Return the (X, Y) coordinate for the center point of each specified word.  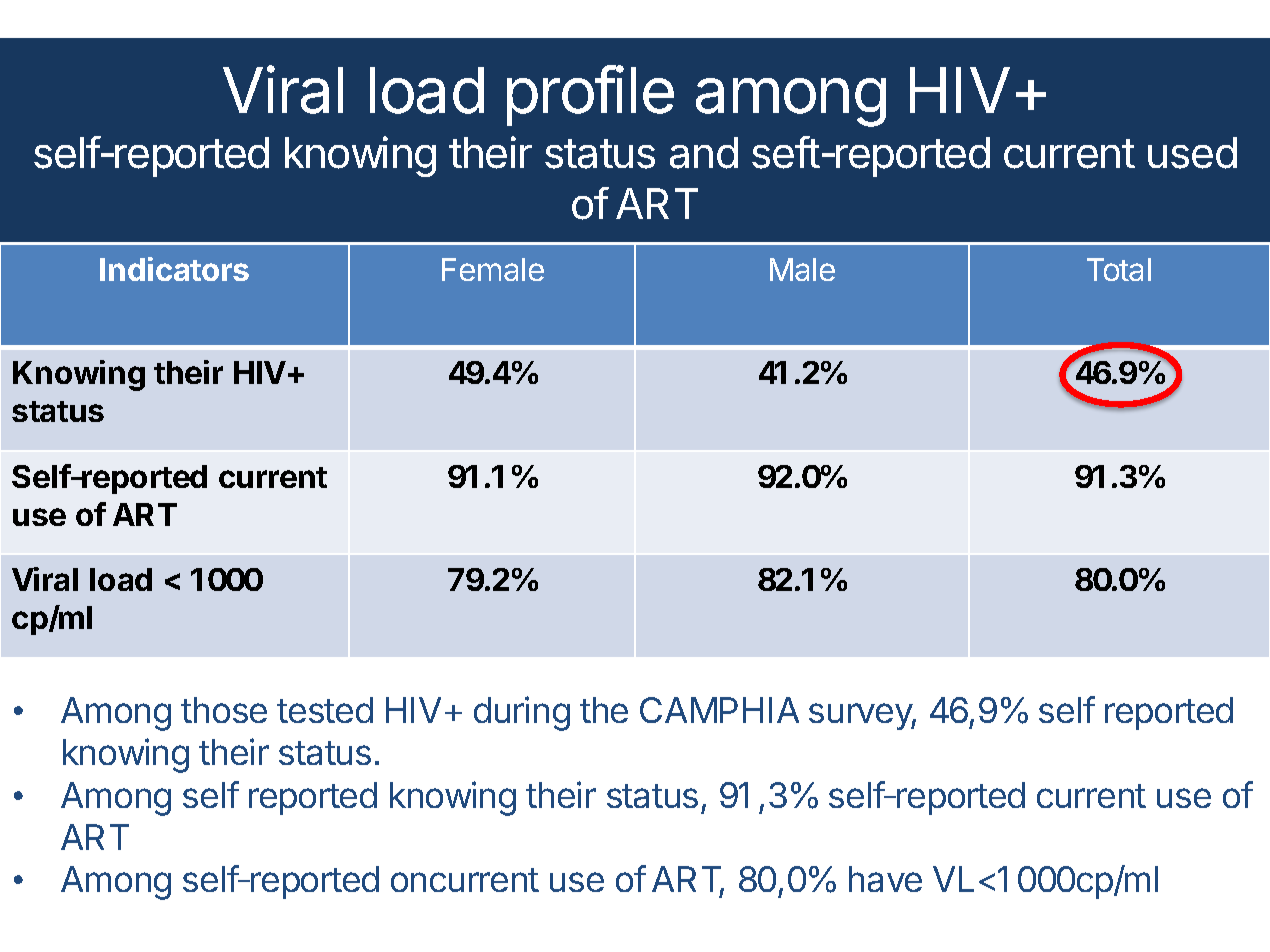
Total (1119, 269)
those (224, 710)
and (704, 153)
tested (325, 710)
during (522, 713)
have (885, 879)
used (1192, 153)
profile (590, 95)
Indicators (174, 269)
